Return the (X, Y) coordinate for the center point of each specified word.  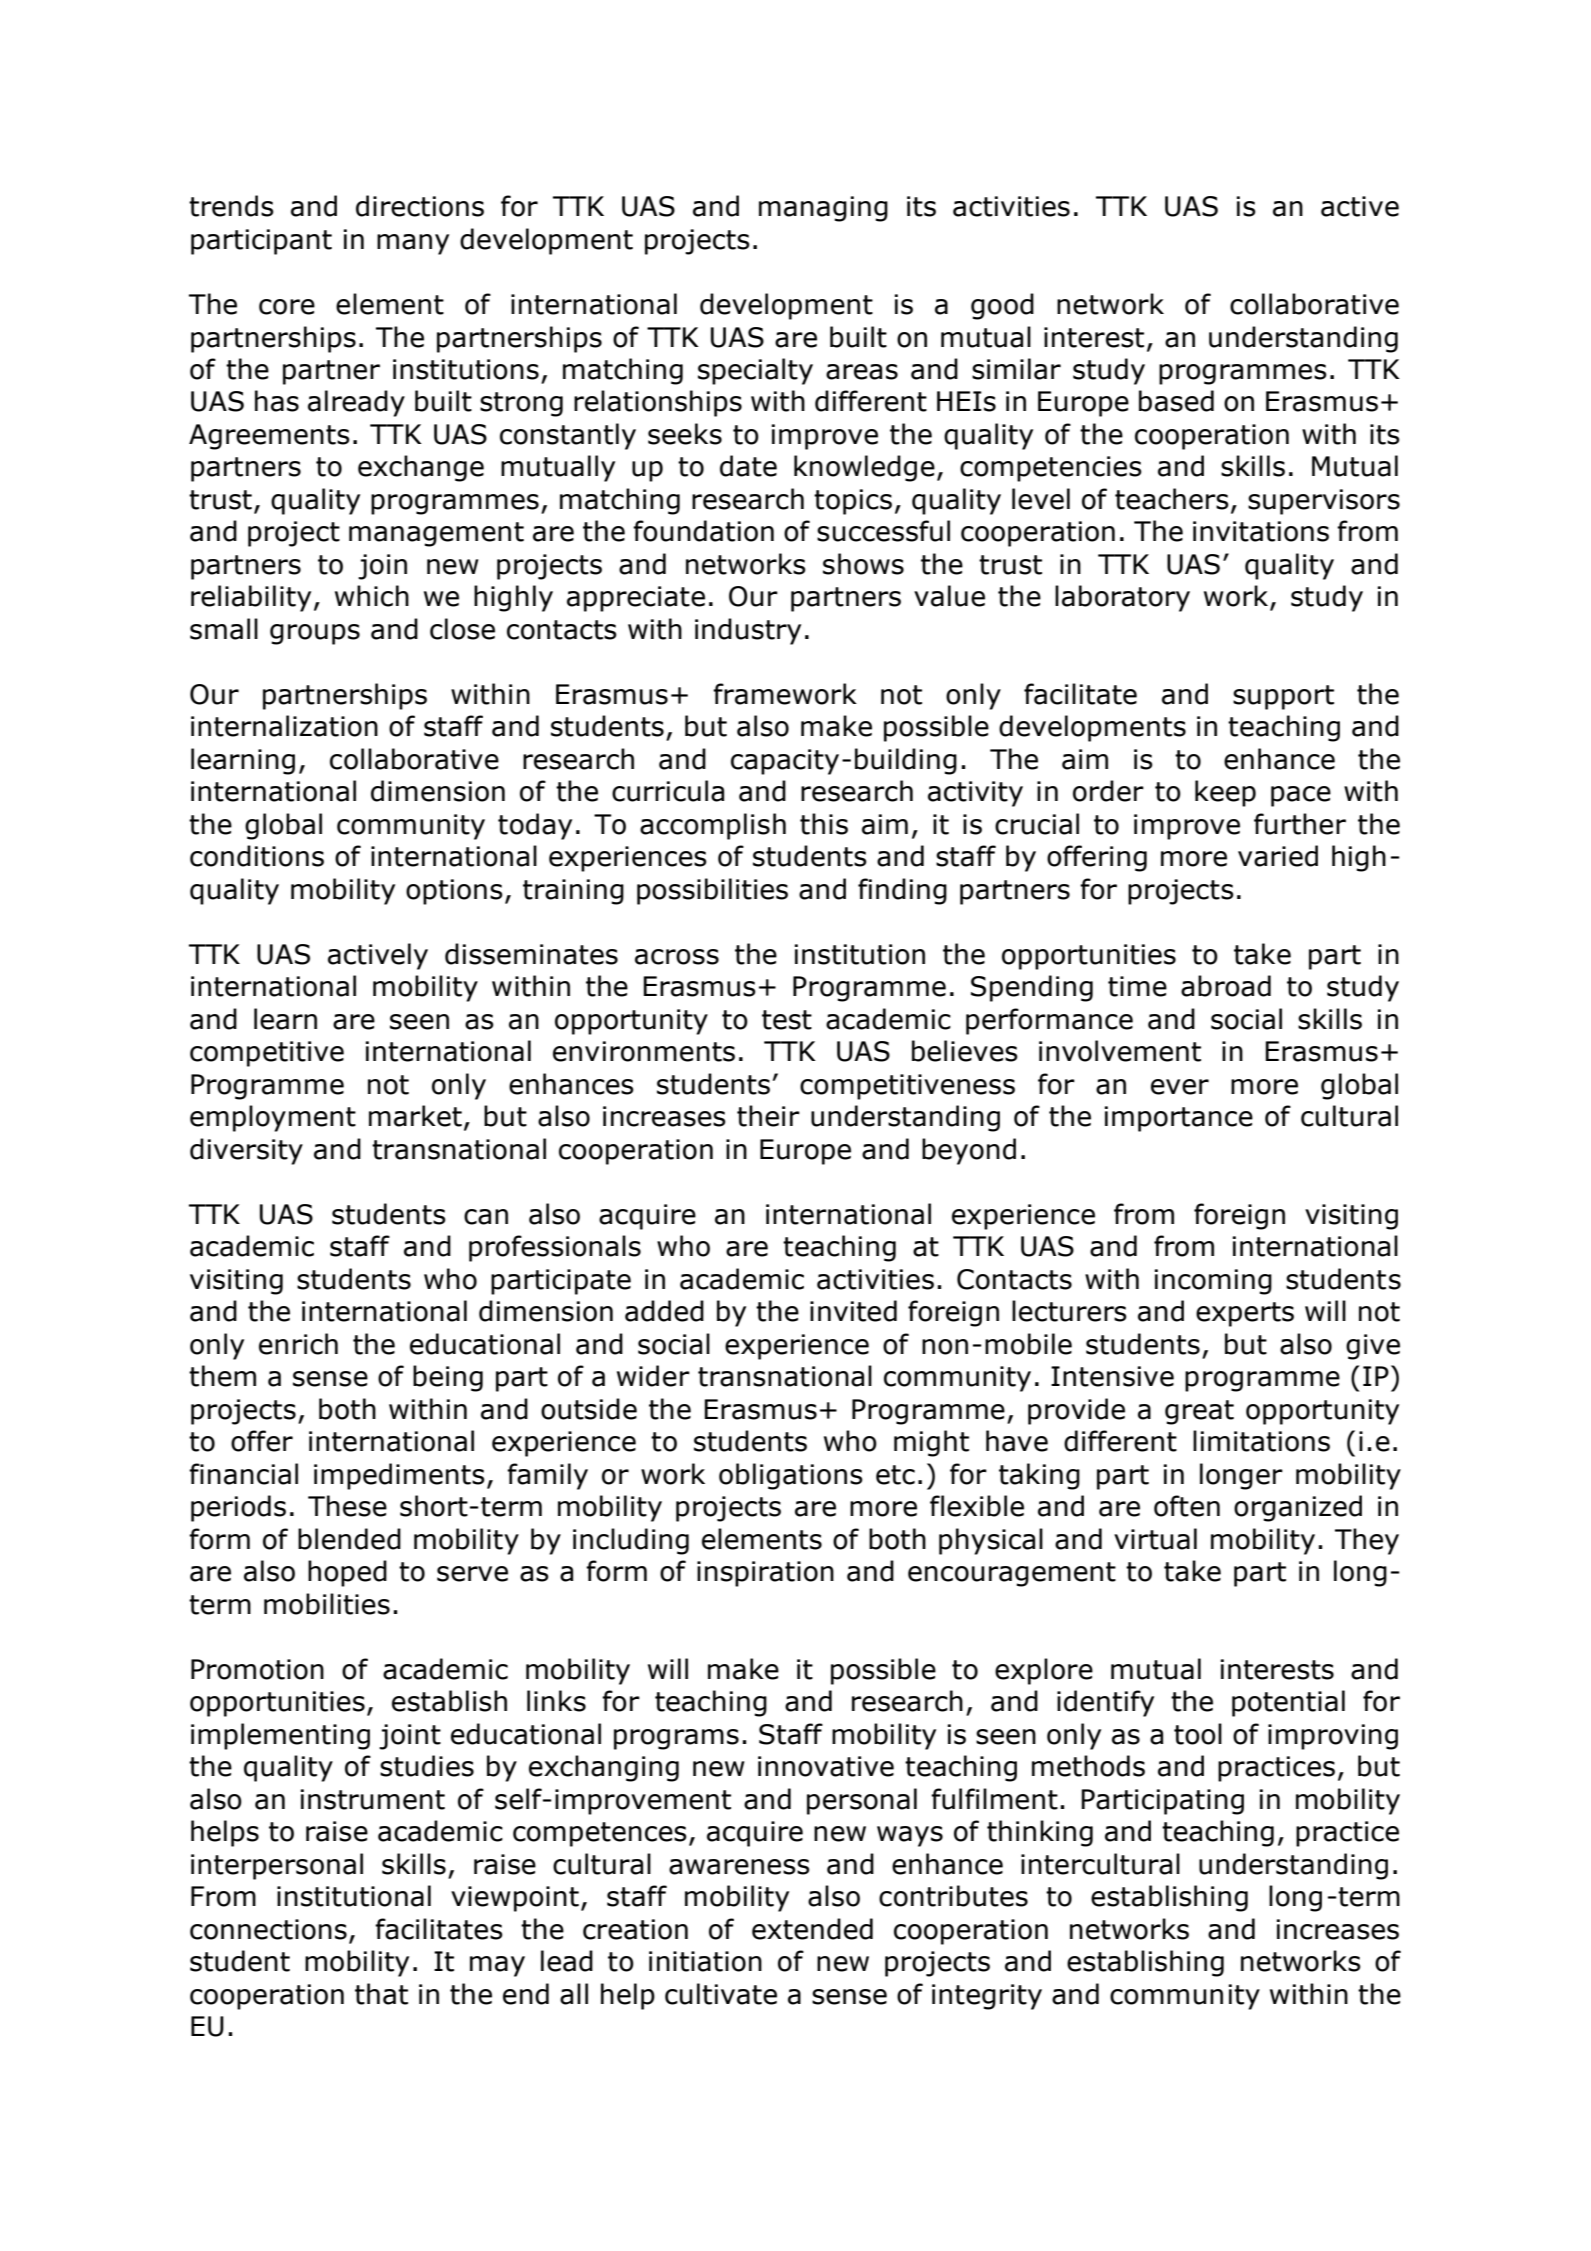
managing (823, 209)
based (1176, 401)
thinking (1040, 1833)
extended (812, 1929)
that (381, 1994)
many (413, 244)
